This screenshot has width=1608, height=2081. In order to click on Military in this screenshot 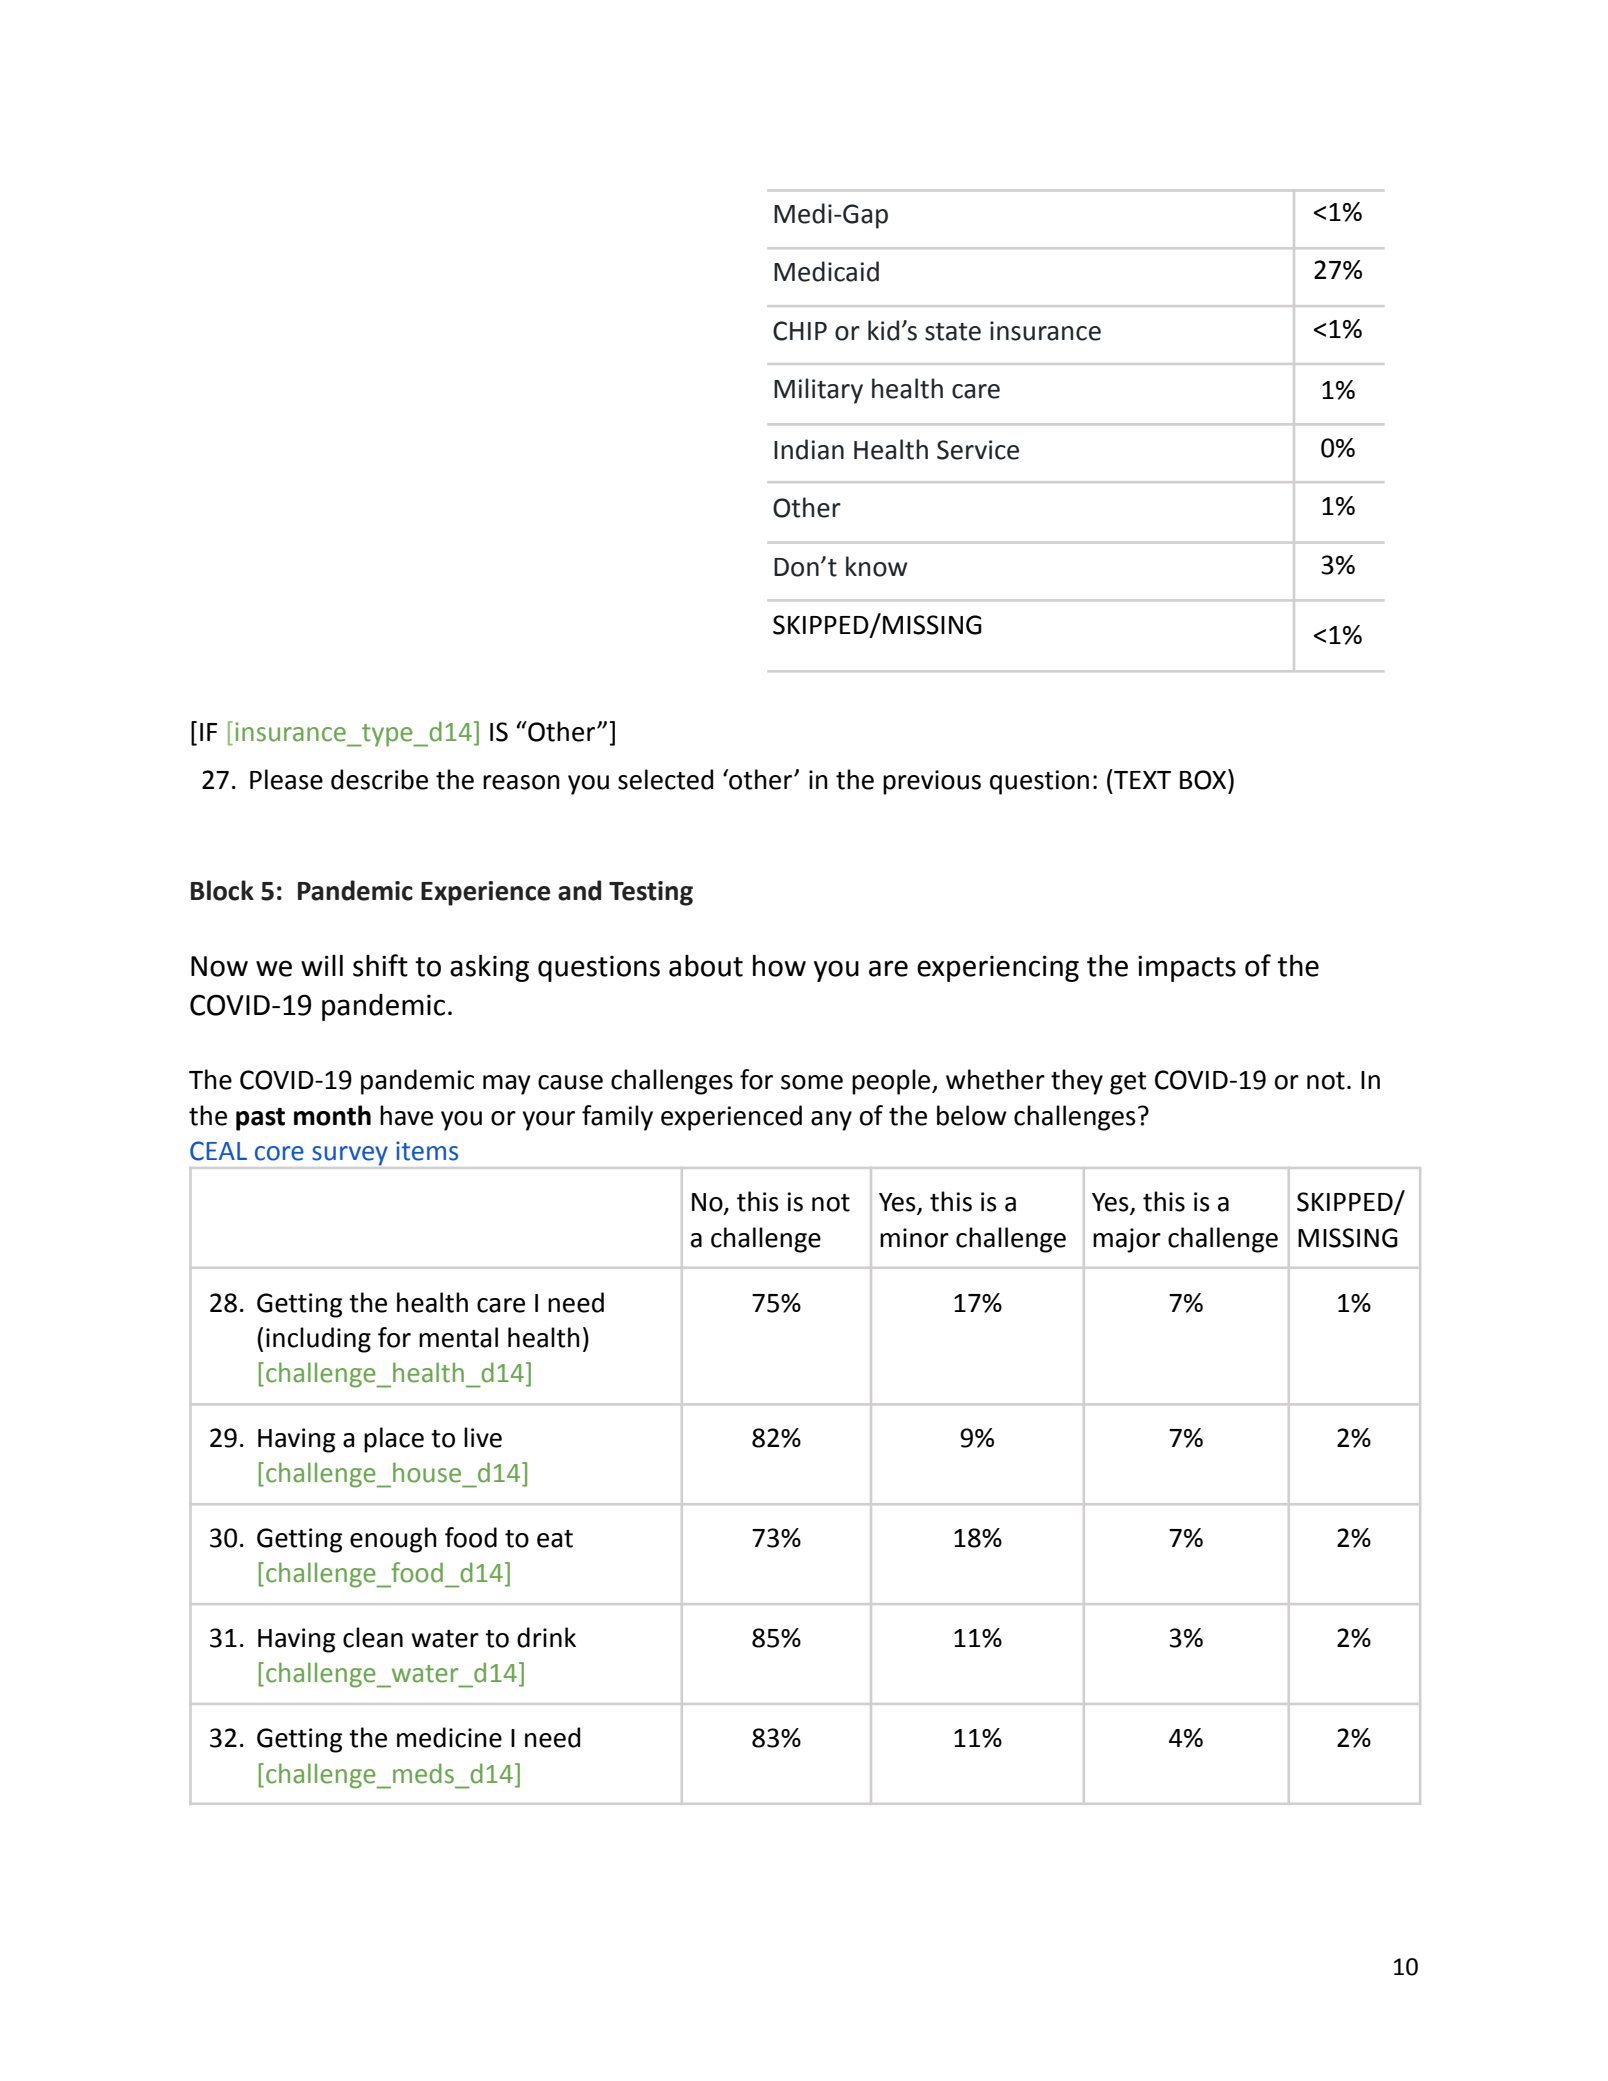, I will do `click(818, 391)`.
